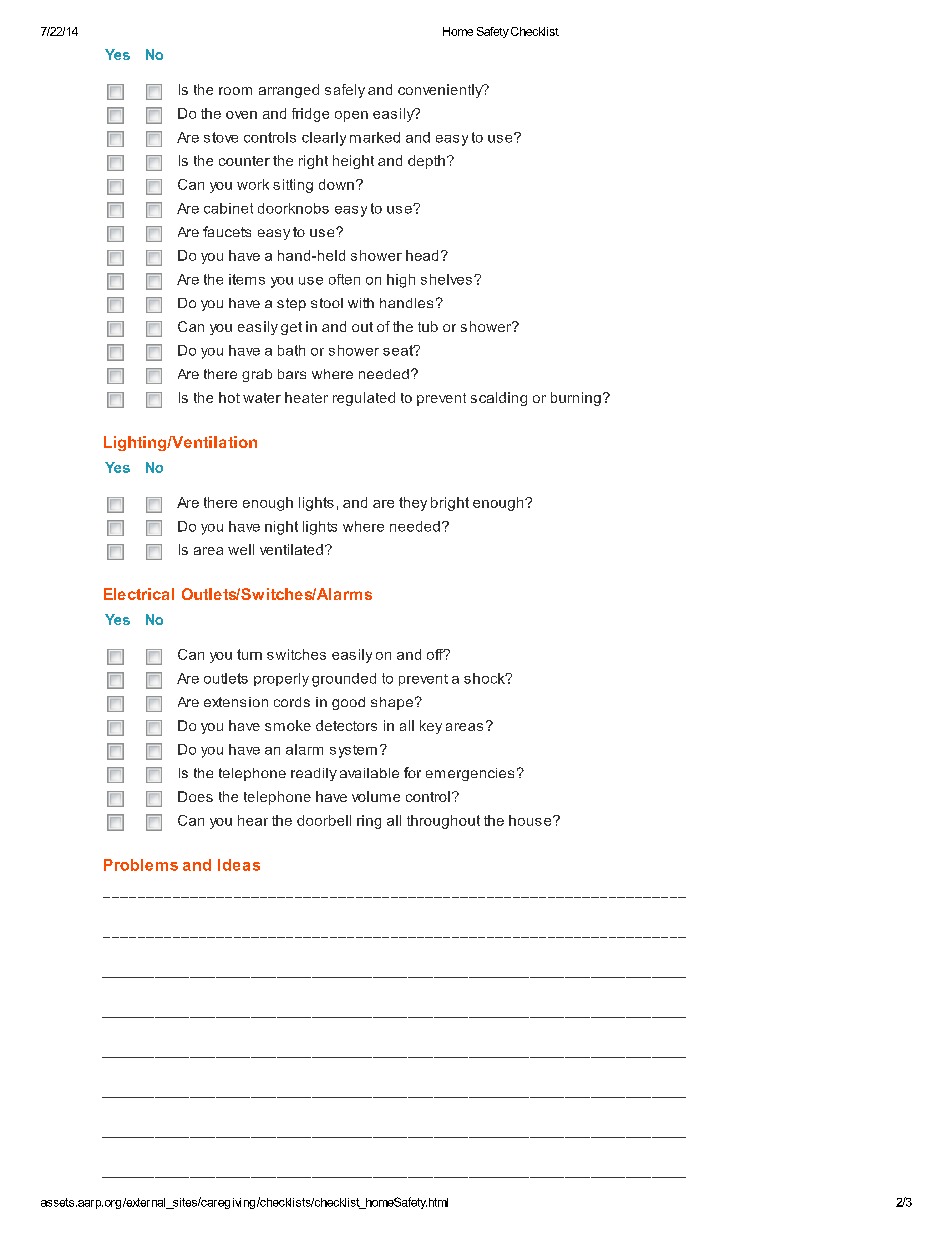 The width and height of the image is (952, 1233). What do you see at coordinates (361, 303) in the image?
I see `with` at bounding box center [361, 303].
